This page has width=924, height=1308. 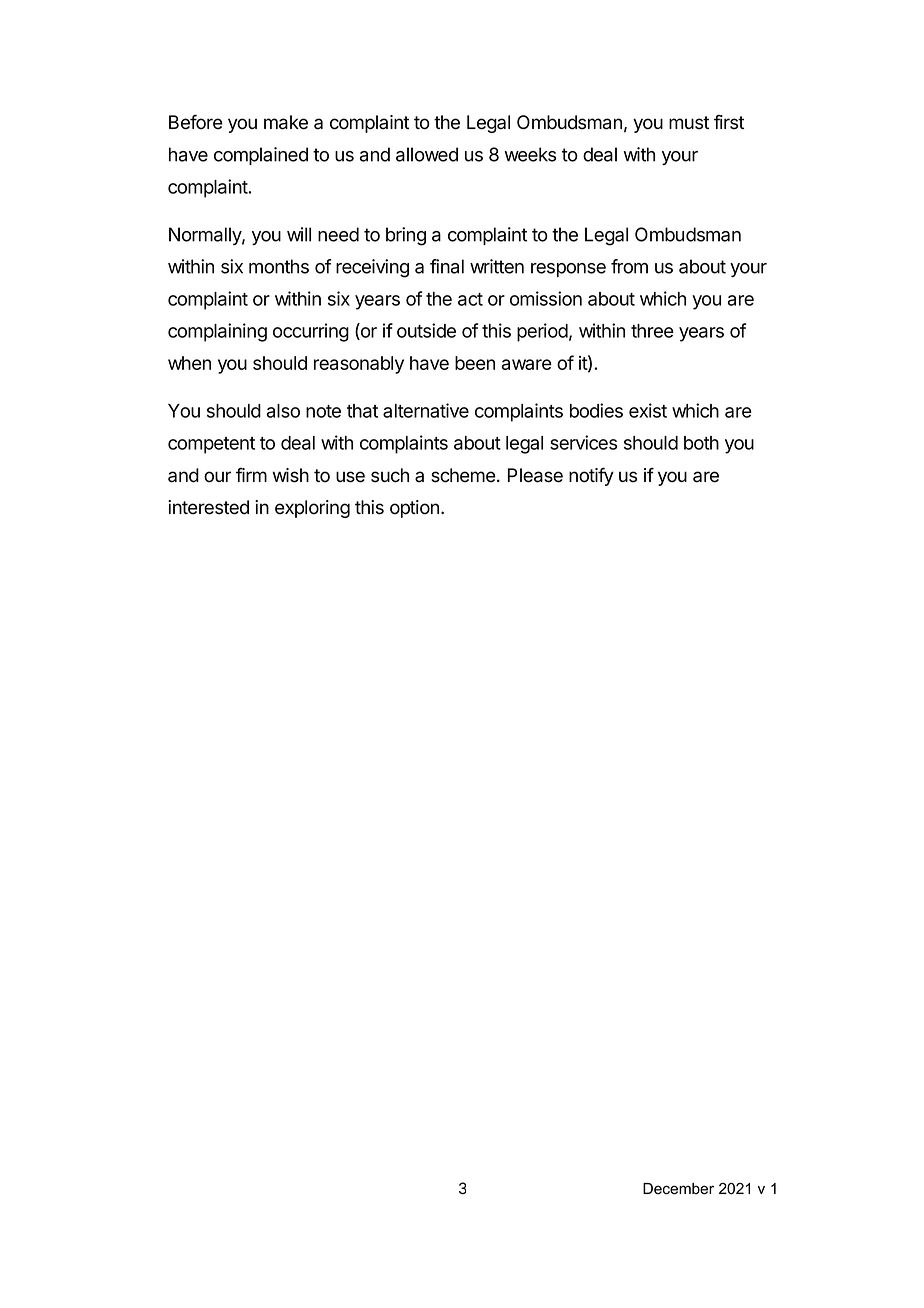 I want to click on December, so click(x=678, y=1189).
